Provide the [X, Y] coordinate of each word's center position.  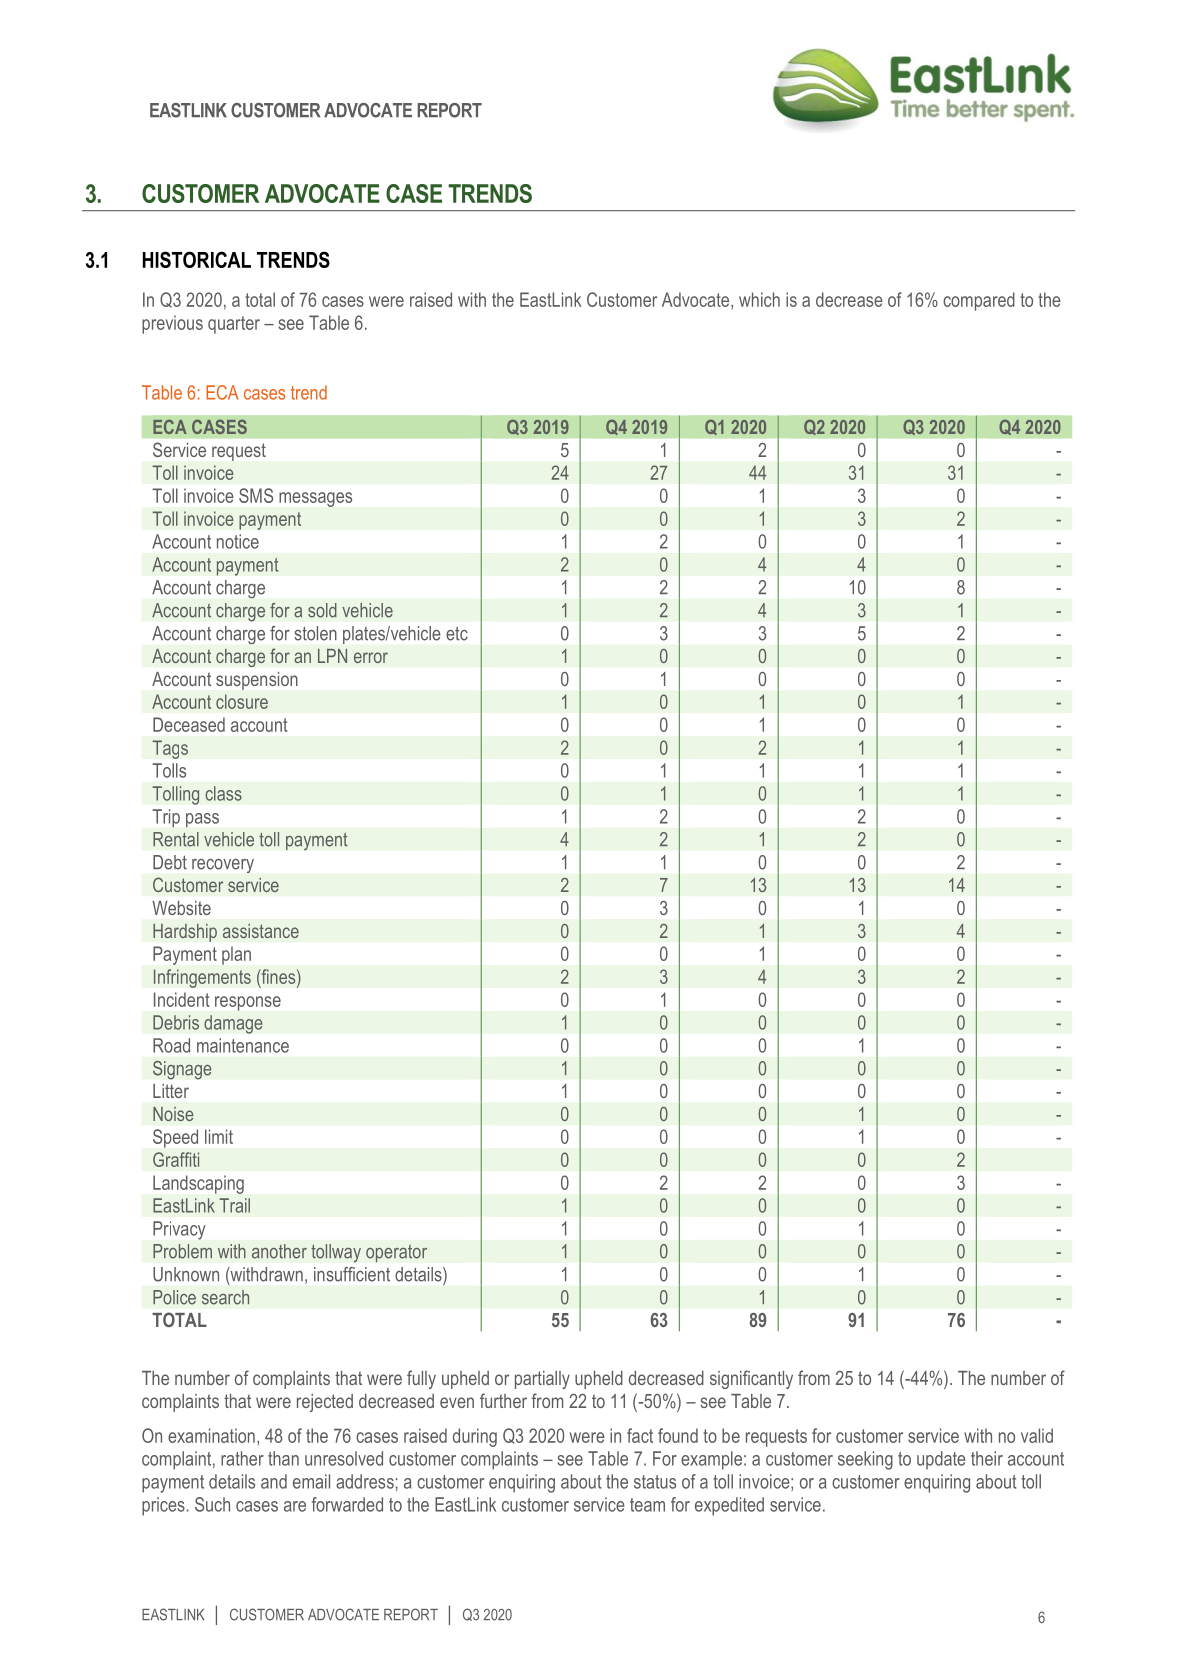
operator [396, 1253]
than [283, 1458]
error [371, 657]
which [759, 299]
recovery [223, 866]
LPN [332, 656]
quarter [234, 325]
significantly [751, 1379]
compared [979, 301]
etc [457, 634]
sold [322, 610]
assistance [261, 931]
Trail [235, 1205]
